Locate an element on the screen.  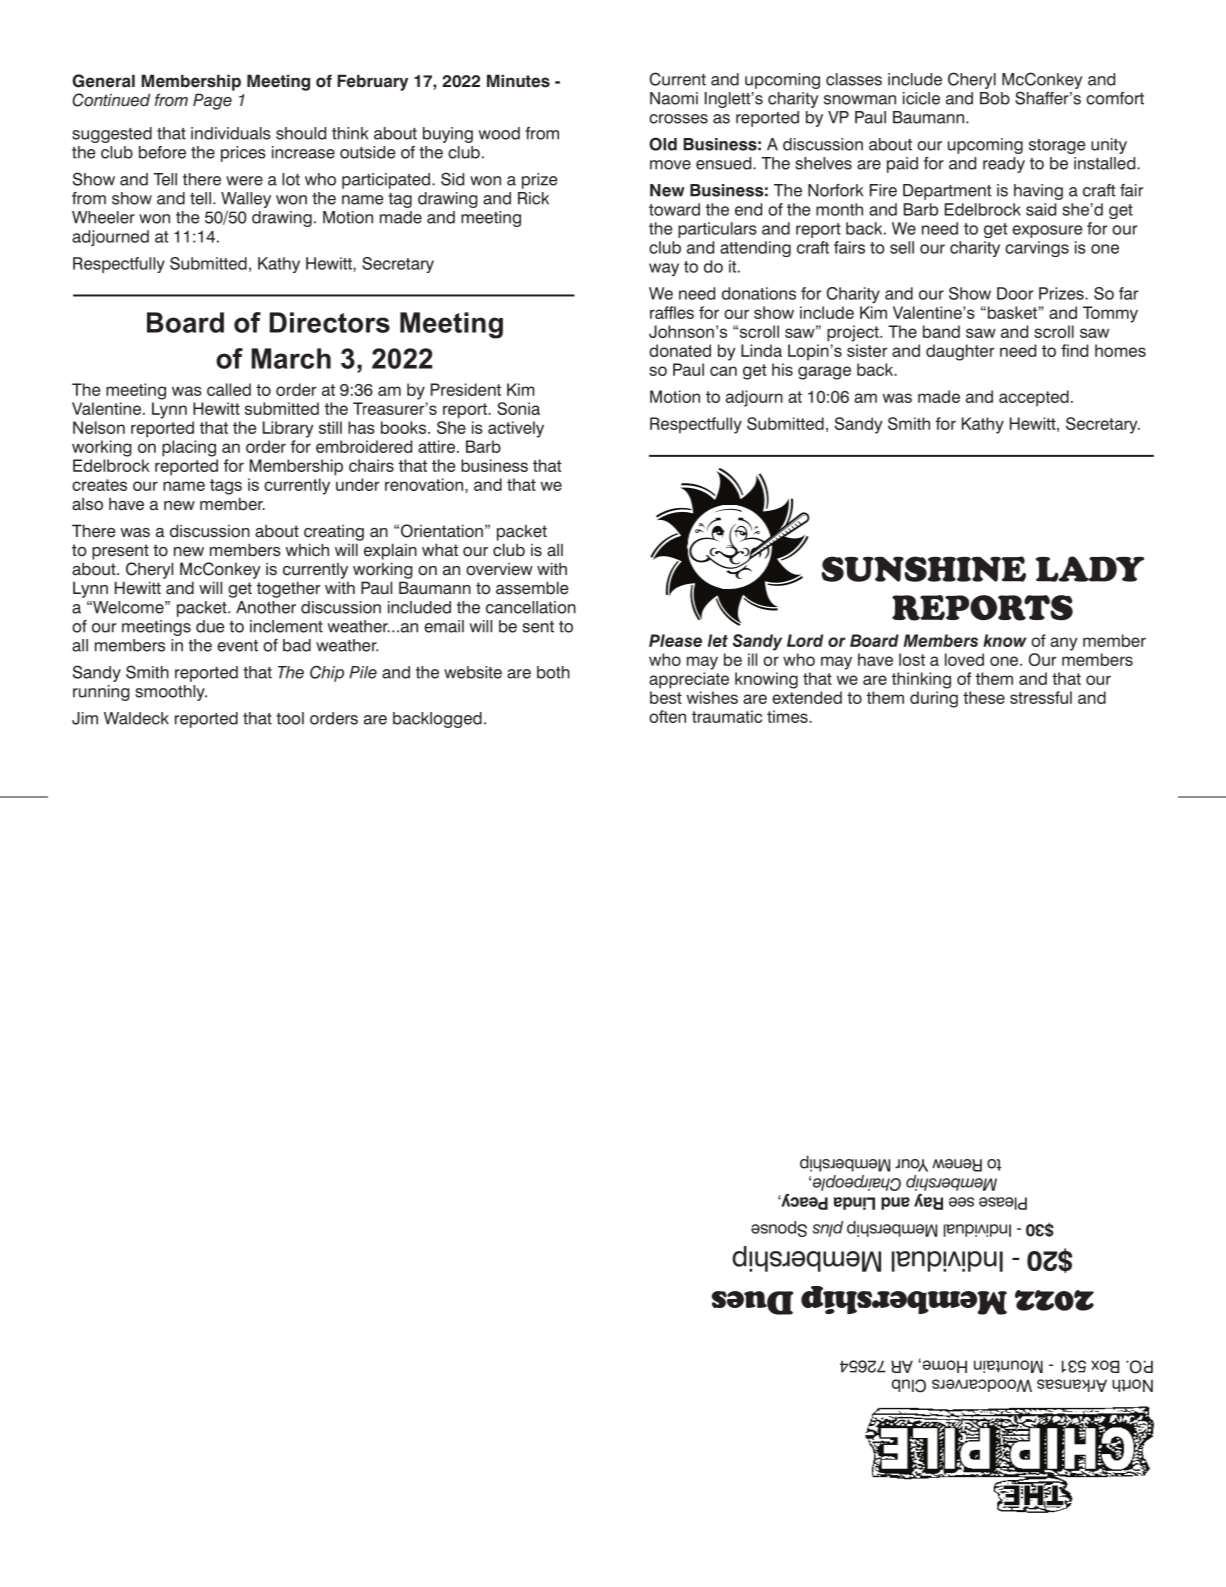
Bob is located at coordinates (995, 98).
